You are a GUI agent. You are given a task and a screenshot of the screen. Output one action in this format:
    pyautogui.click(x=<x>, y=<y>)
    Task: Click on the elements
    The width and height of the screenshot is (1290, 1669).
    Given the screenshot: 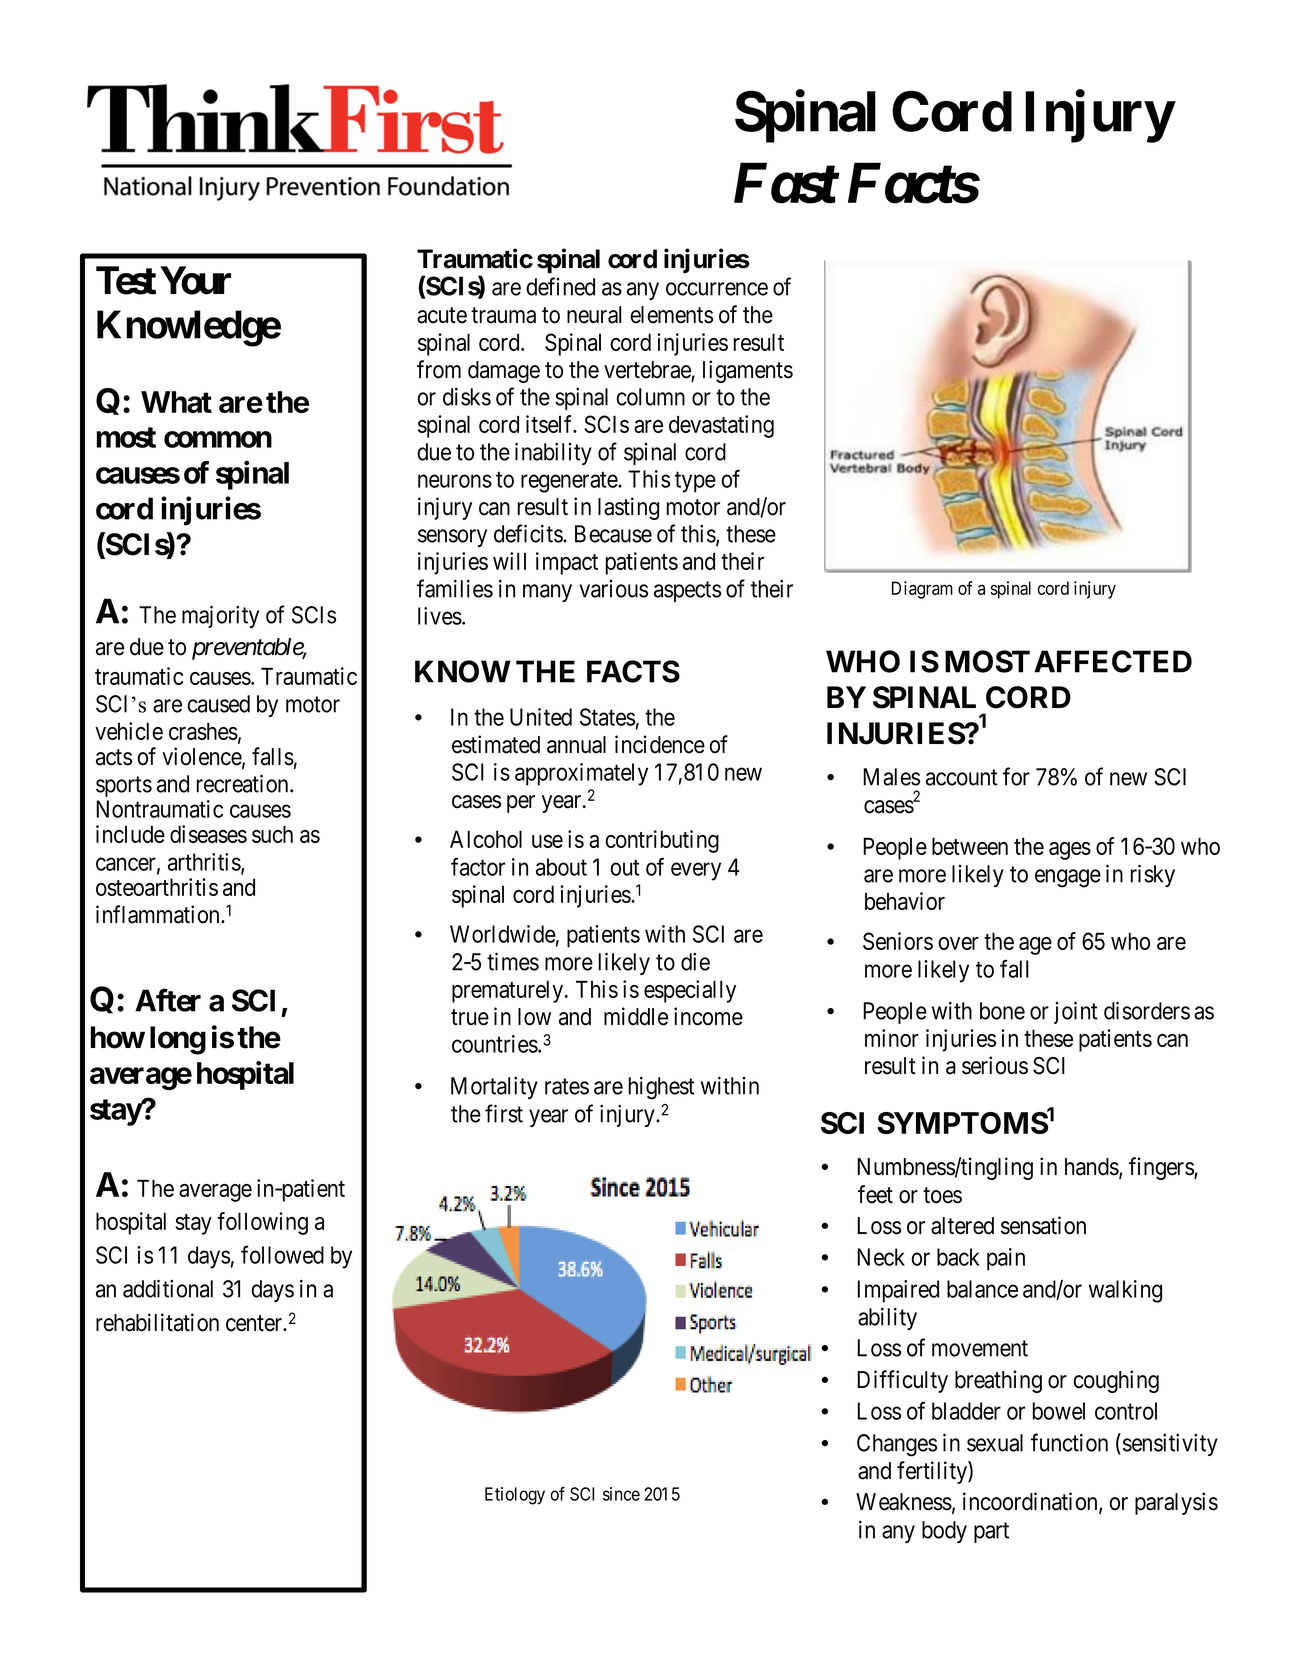 What is the action you would take?
    pyautogui.click(x=671, y=315)
